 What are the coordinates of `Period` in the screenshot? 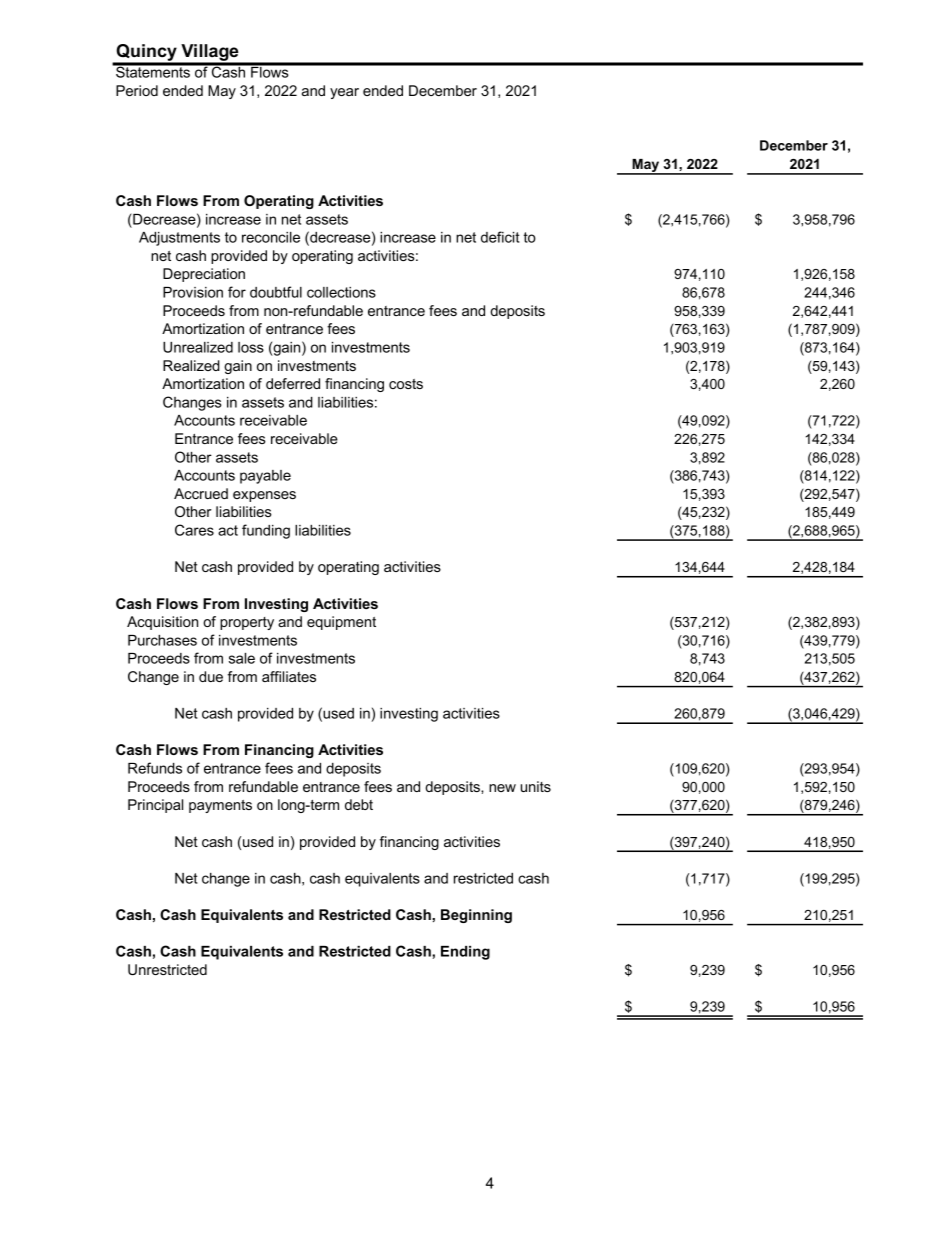 It's located at (137, 90).
